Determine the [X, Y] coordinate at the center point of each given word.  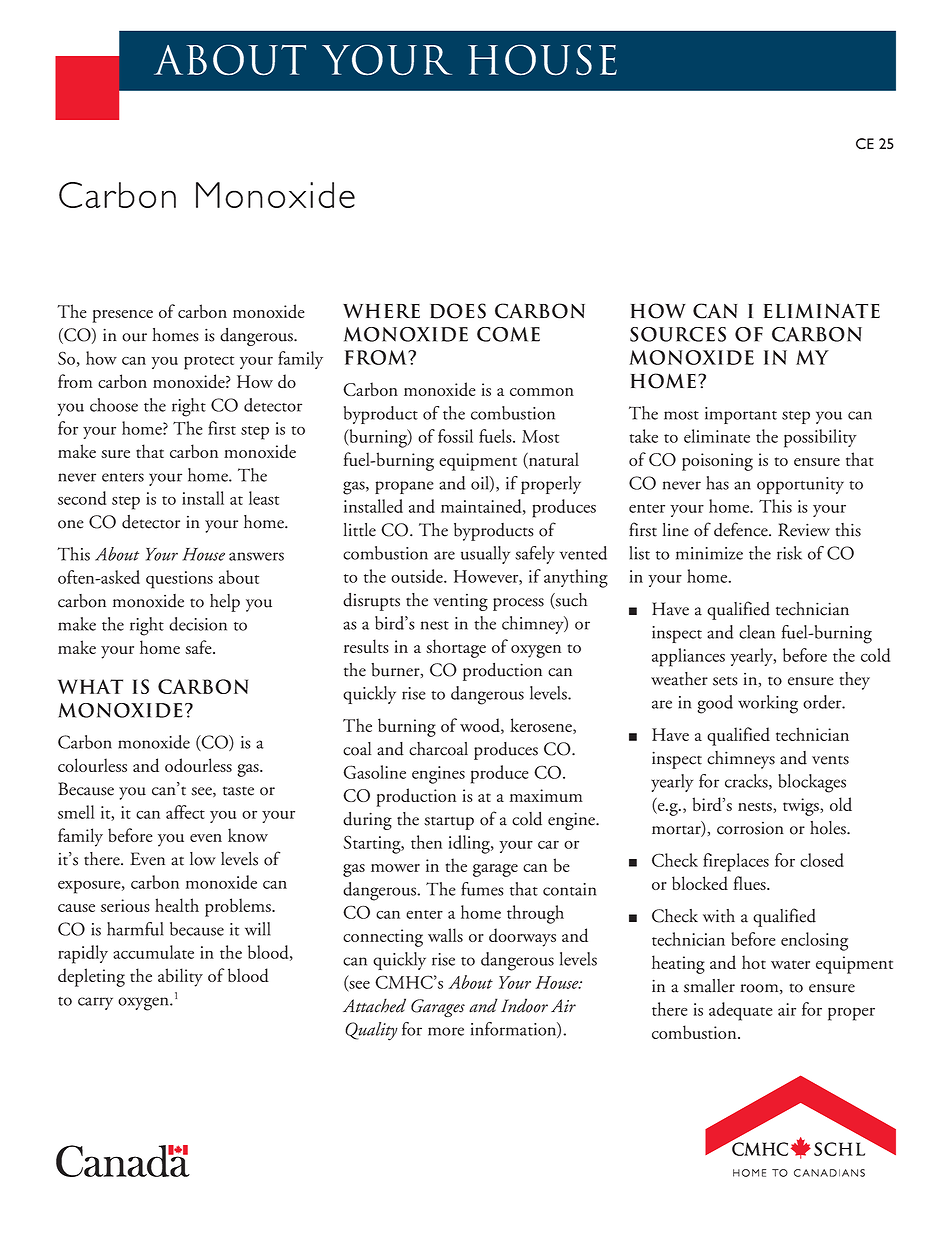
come [508, 334]
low [203, 859]
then [426, 842]
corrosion [750, 828]
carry [95, 1003]
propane [404, 487]
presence [122, 316]
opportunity [800, 485]
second [82, 498]
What [90, 686]
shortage [456, 648]
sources [678, 334]
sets [725, 681]
